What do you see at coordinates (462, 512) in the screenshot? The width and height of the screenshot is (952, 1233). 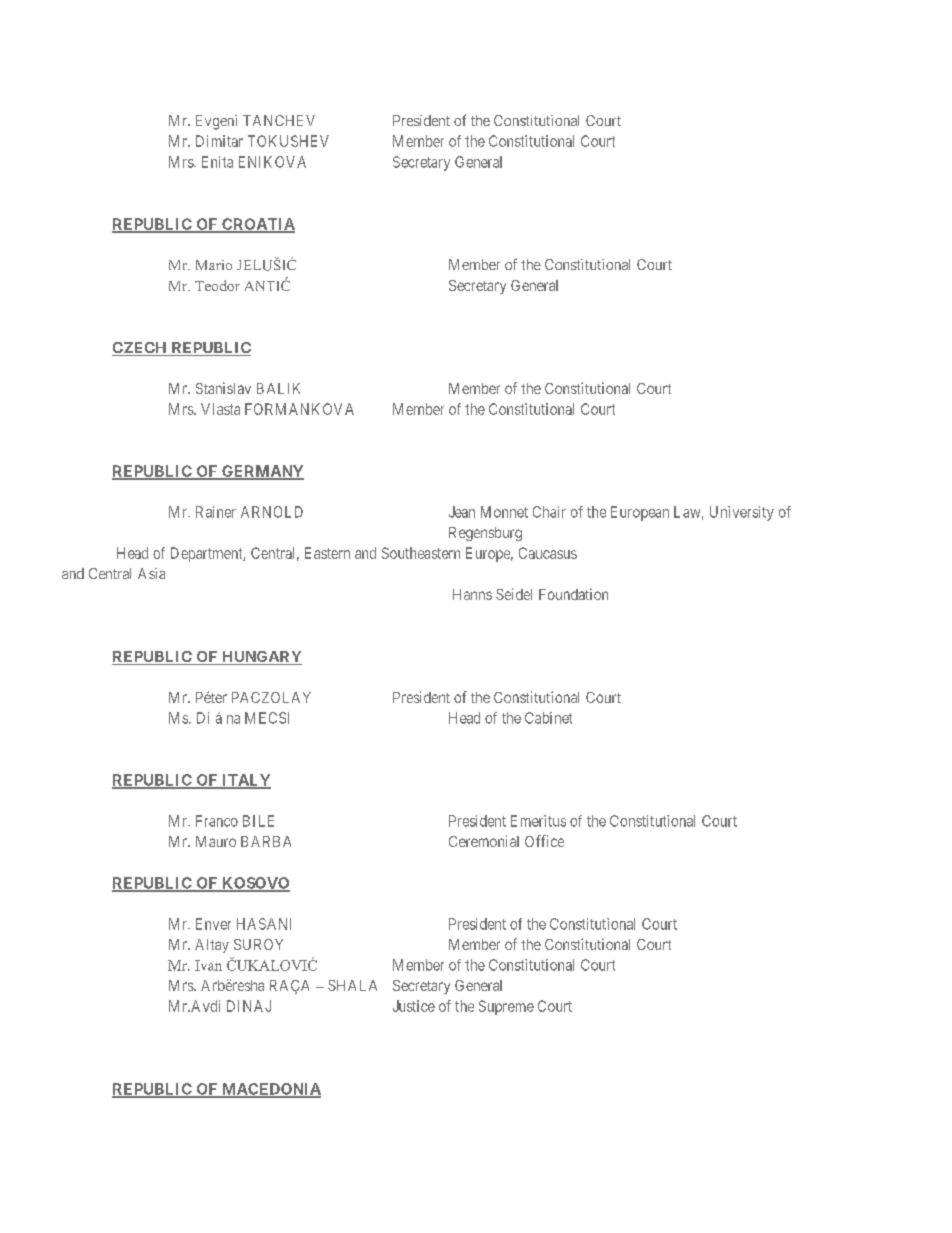 I see `Jean` at bounding box center [462, 512].
